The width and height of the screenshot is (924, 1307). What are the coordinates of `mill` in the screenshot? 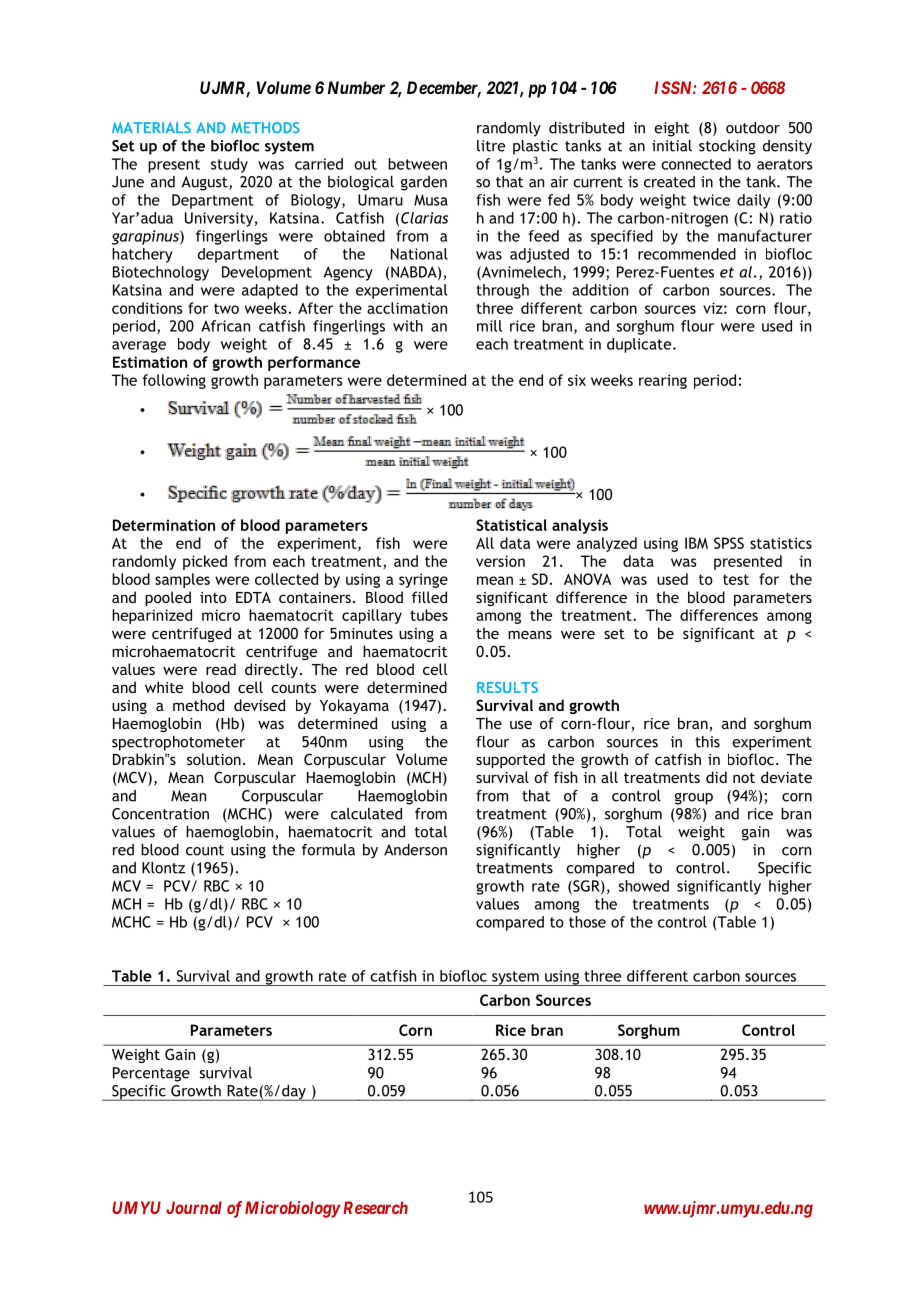 It's located at (489, 326).
